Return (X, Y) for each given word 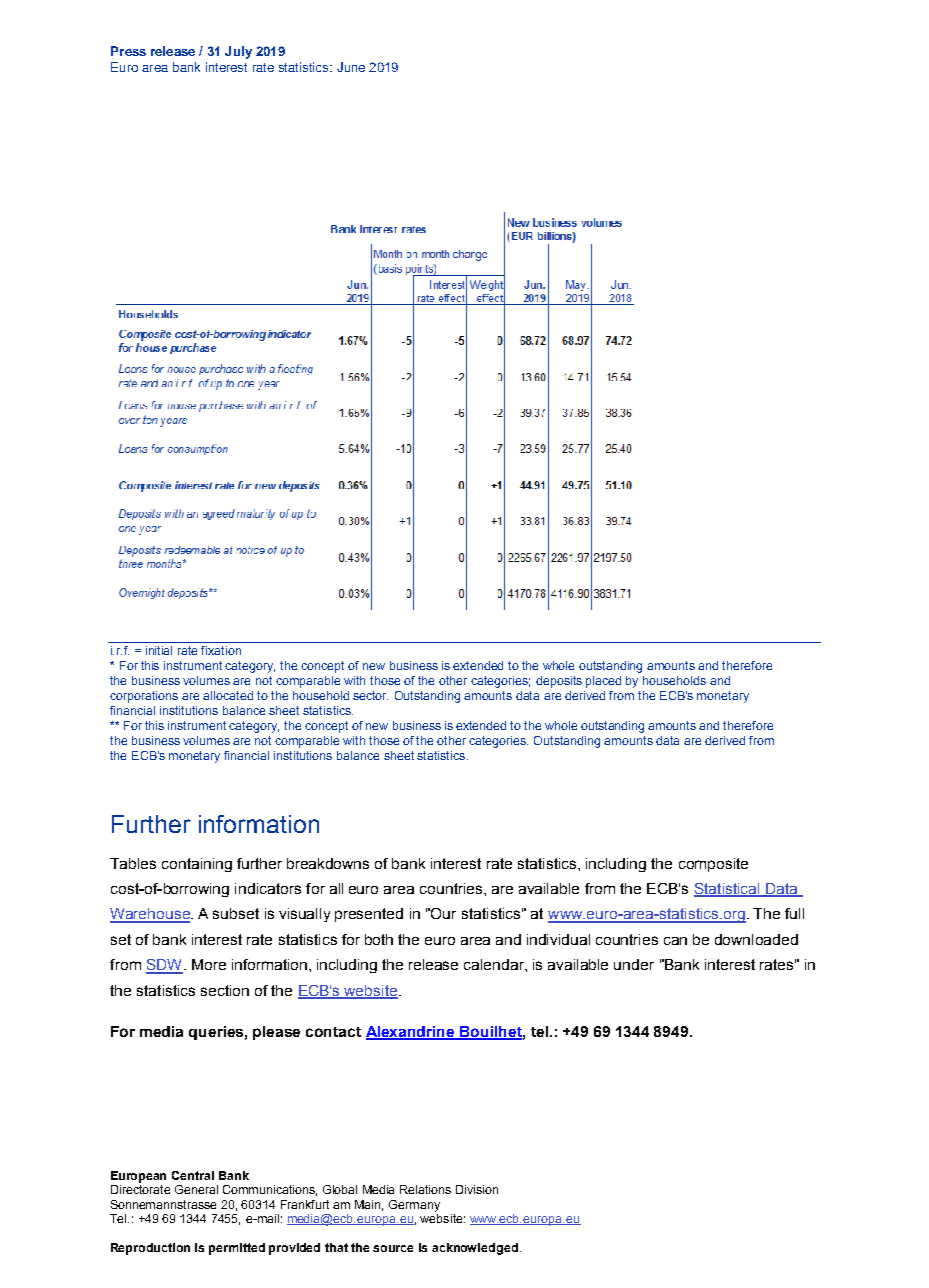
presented (369, 915)
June (351, 67)
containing (197, 865)
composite (713, 865)
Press (128, 51)
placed (603, 682)
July (238, 52)
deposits (559, 682)
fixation (221, 650)
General (196, 1189)
